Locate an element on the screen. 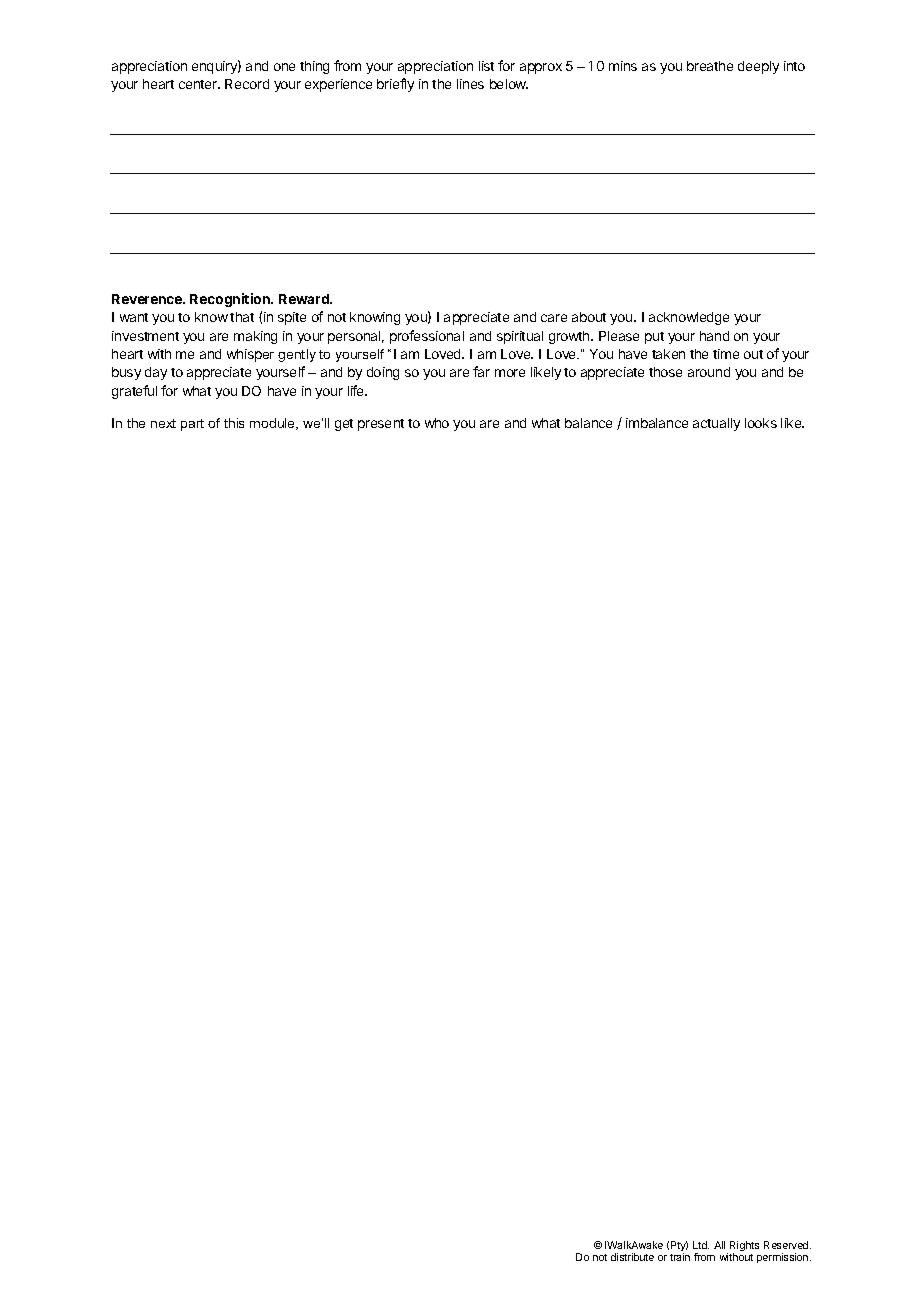  this is located at coordinates (234, 423).
